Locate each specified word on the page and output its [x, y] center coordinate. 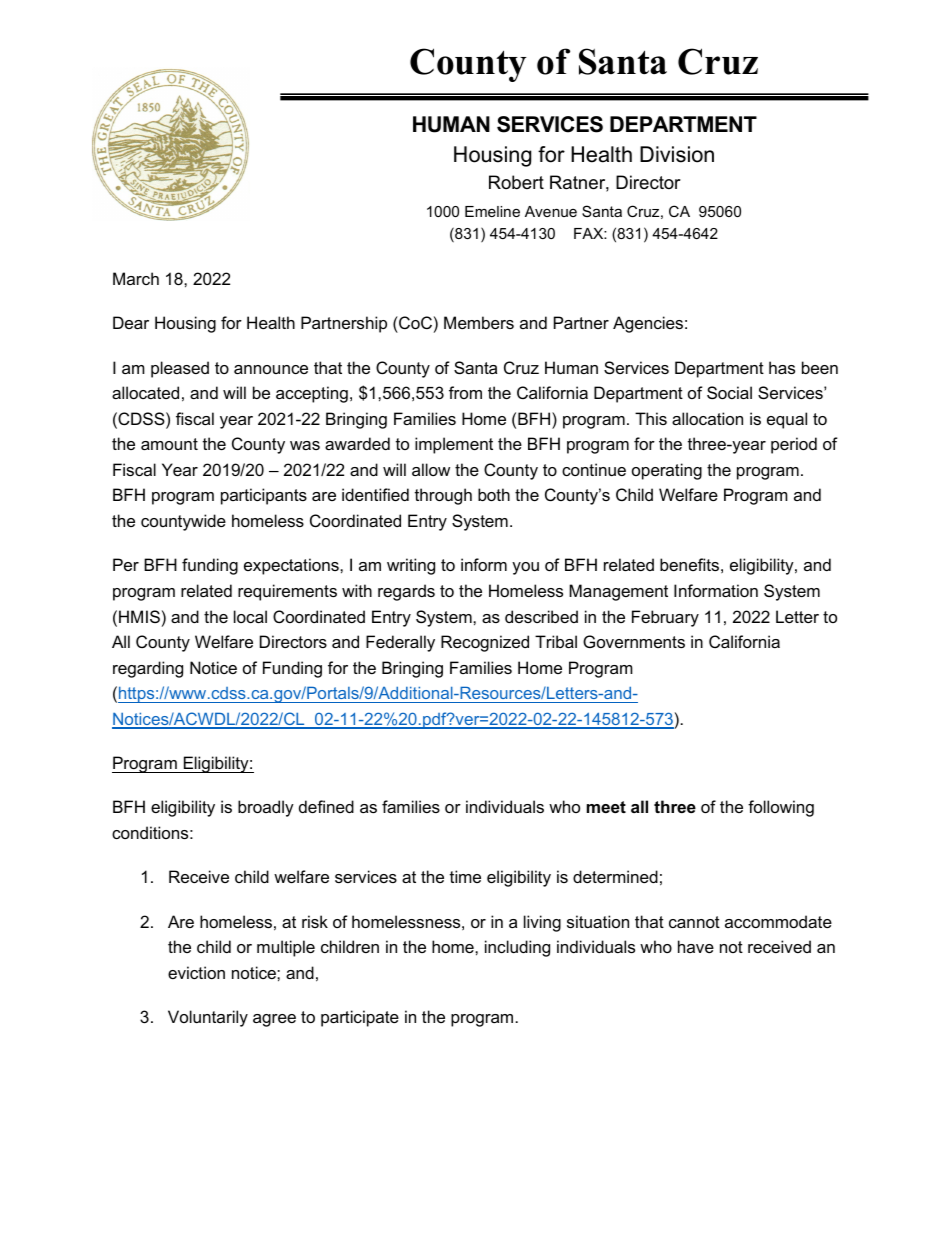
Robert [516, 182]
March [136, 278]
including [517, 948]
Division [677, 154]
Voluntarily [208, 1018]
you [525, 568]
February [665, 618]
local [250, 616]
